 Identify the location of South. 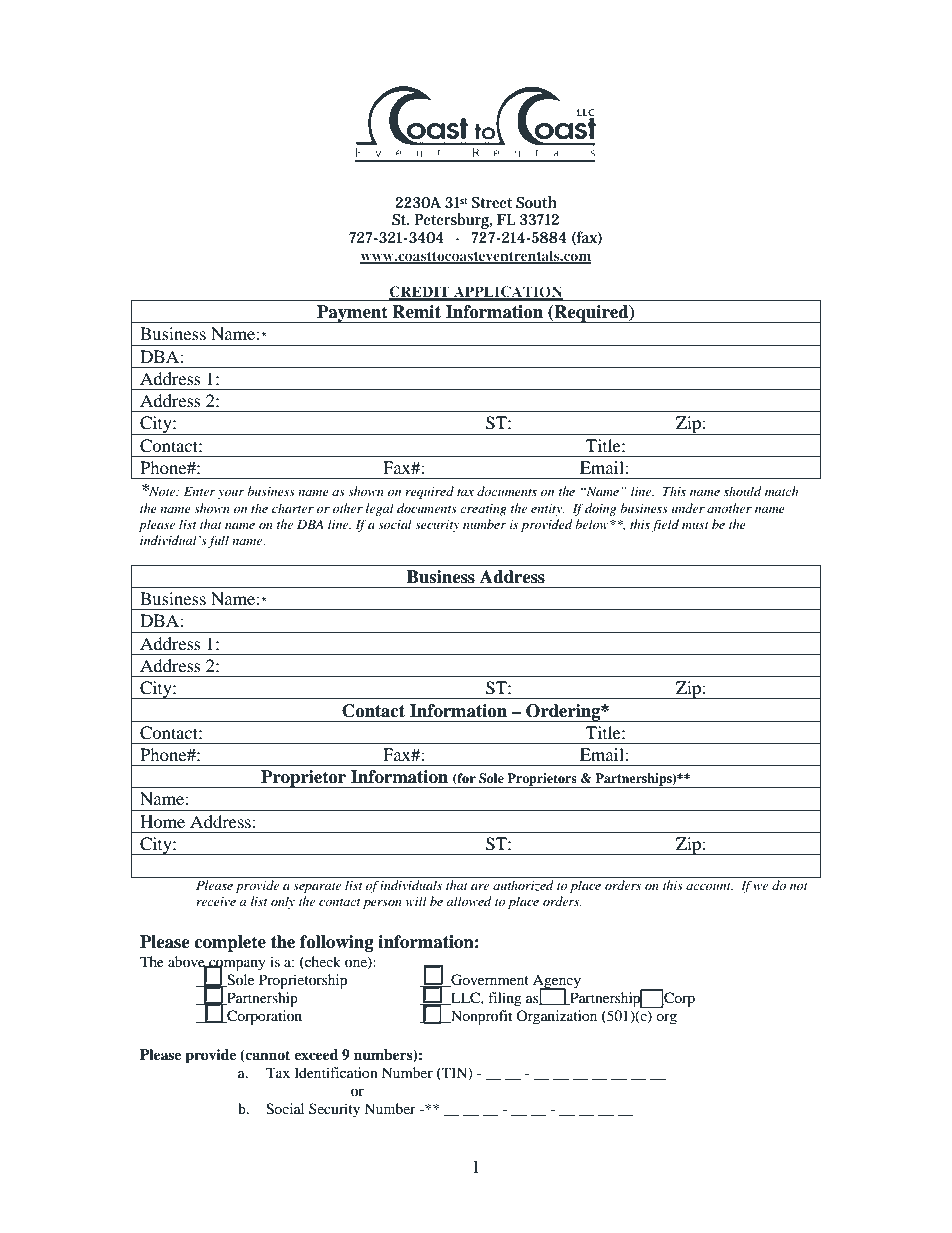
(536, 202).
